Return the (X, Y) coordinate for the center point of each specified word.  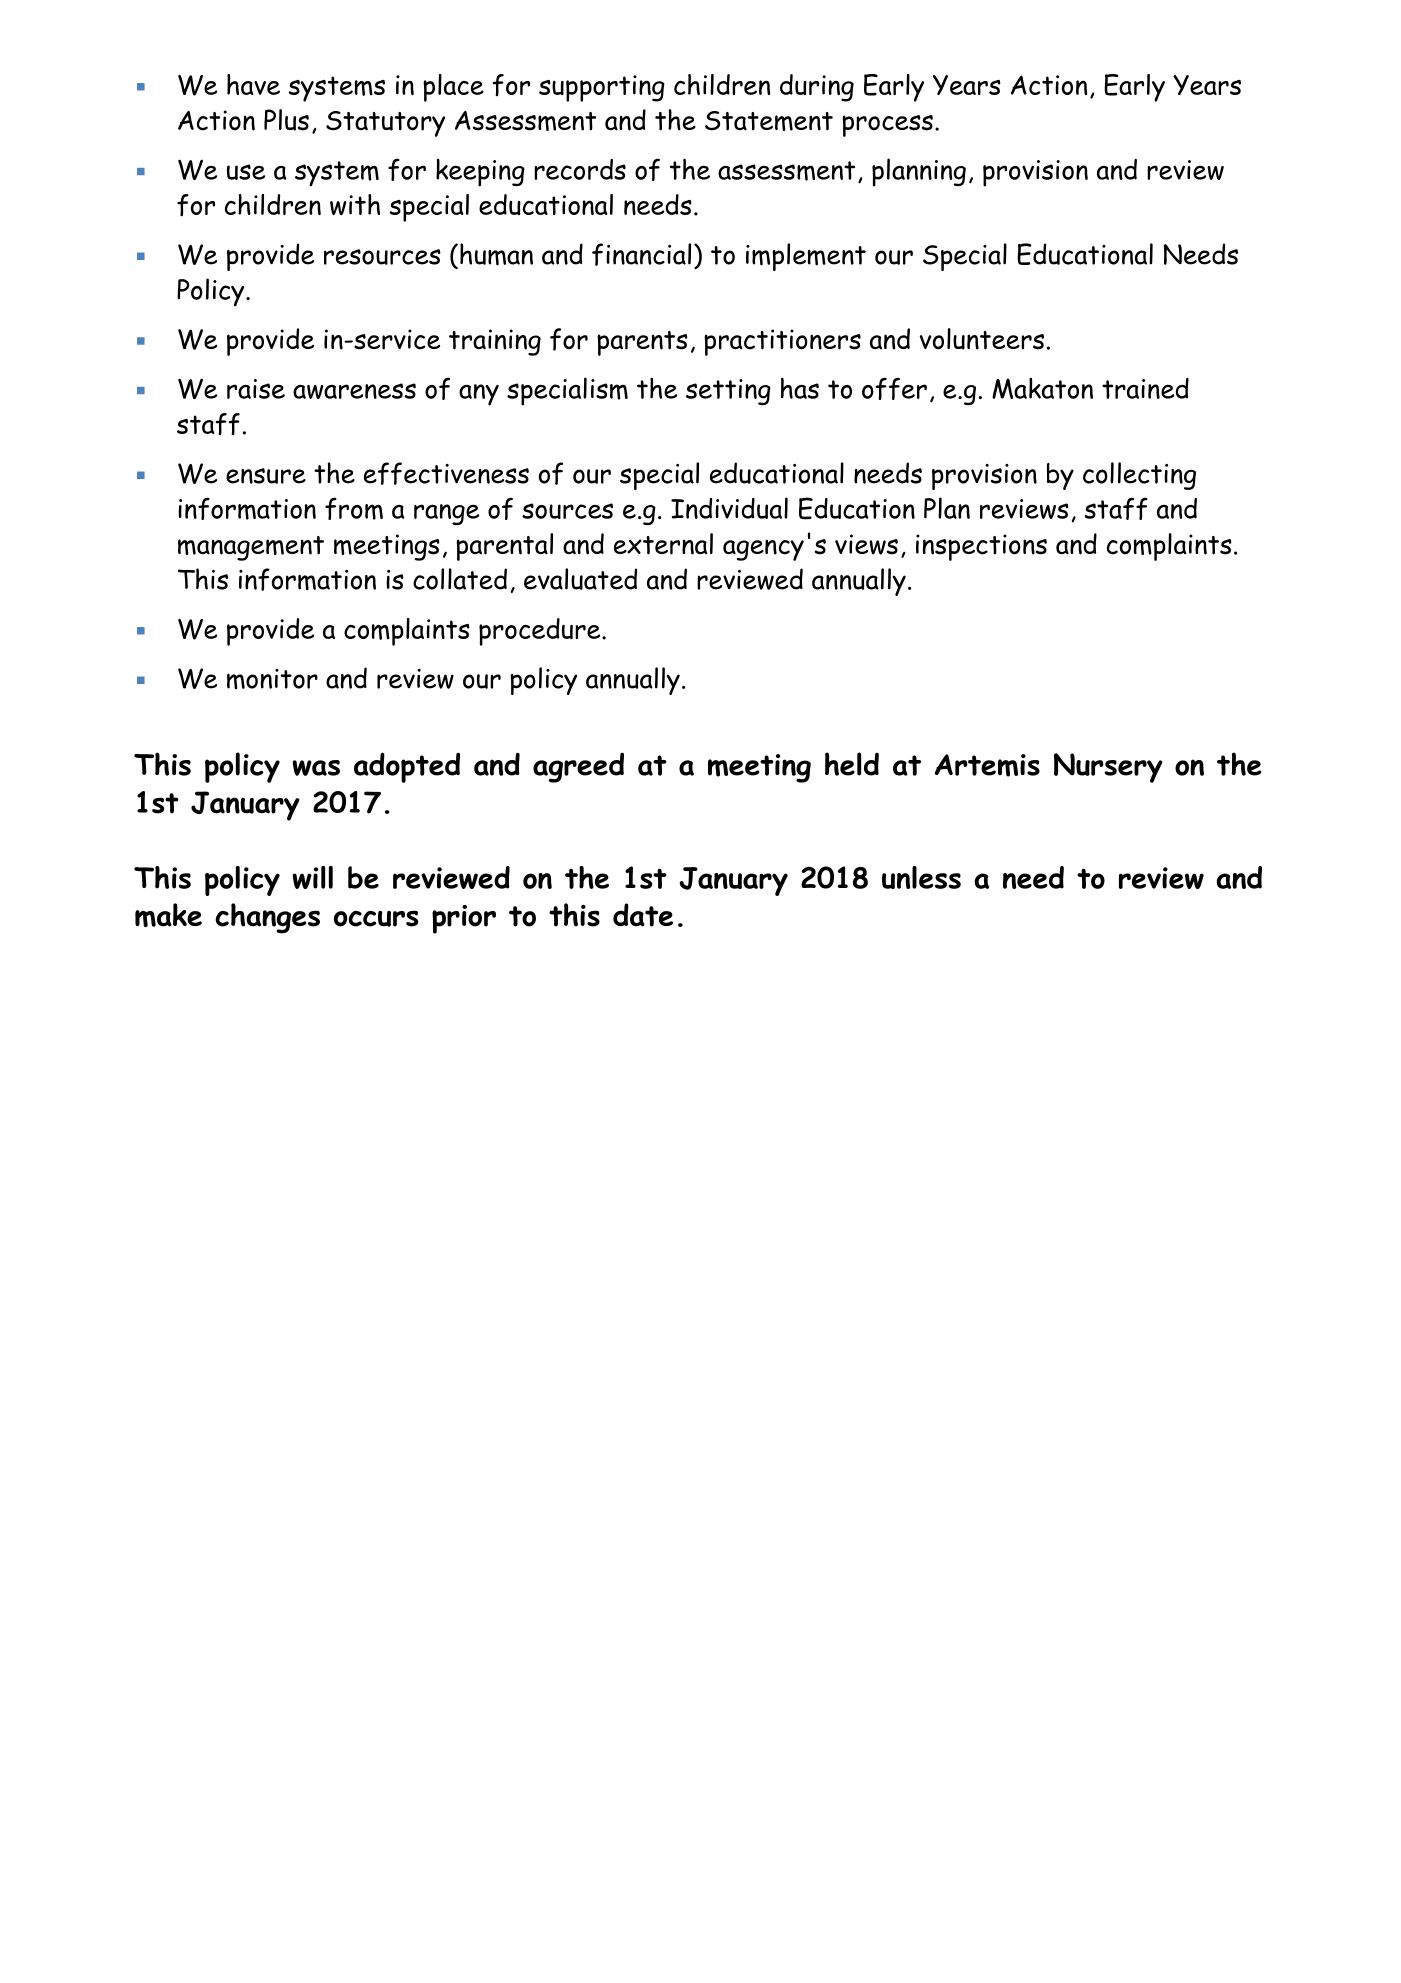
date (643, 915)
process (887, 126)
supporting (602, 88)
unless (921, 877)
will (312, 877)
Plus (286, 120)
